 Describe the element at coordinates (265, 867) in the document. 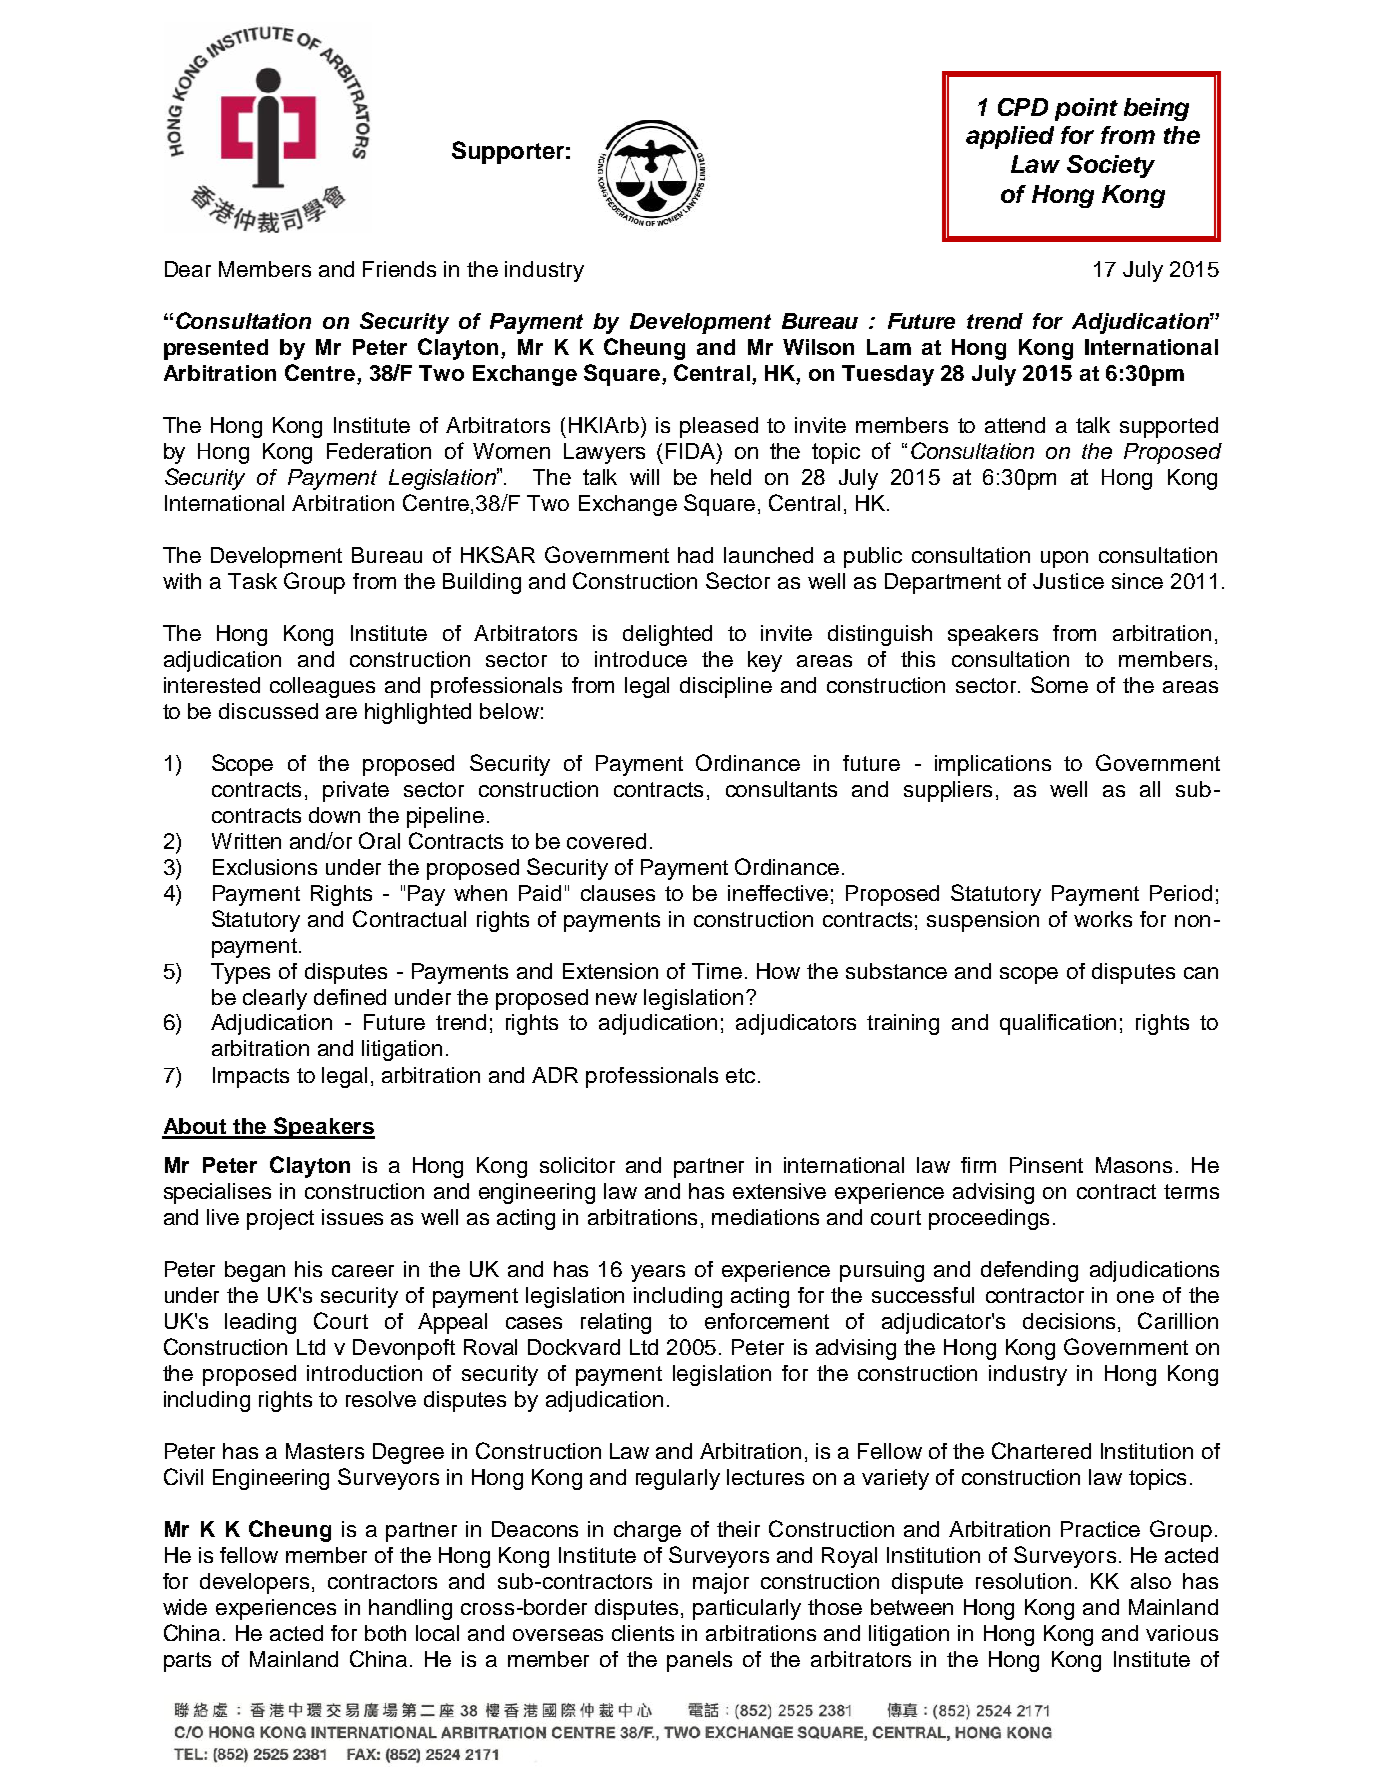

I see `Exclusions` at that location.
